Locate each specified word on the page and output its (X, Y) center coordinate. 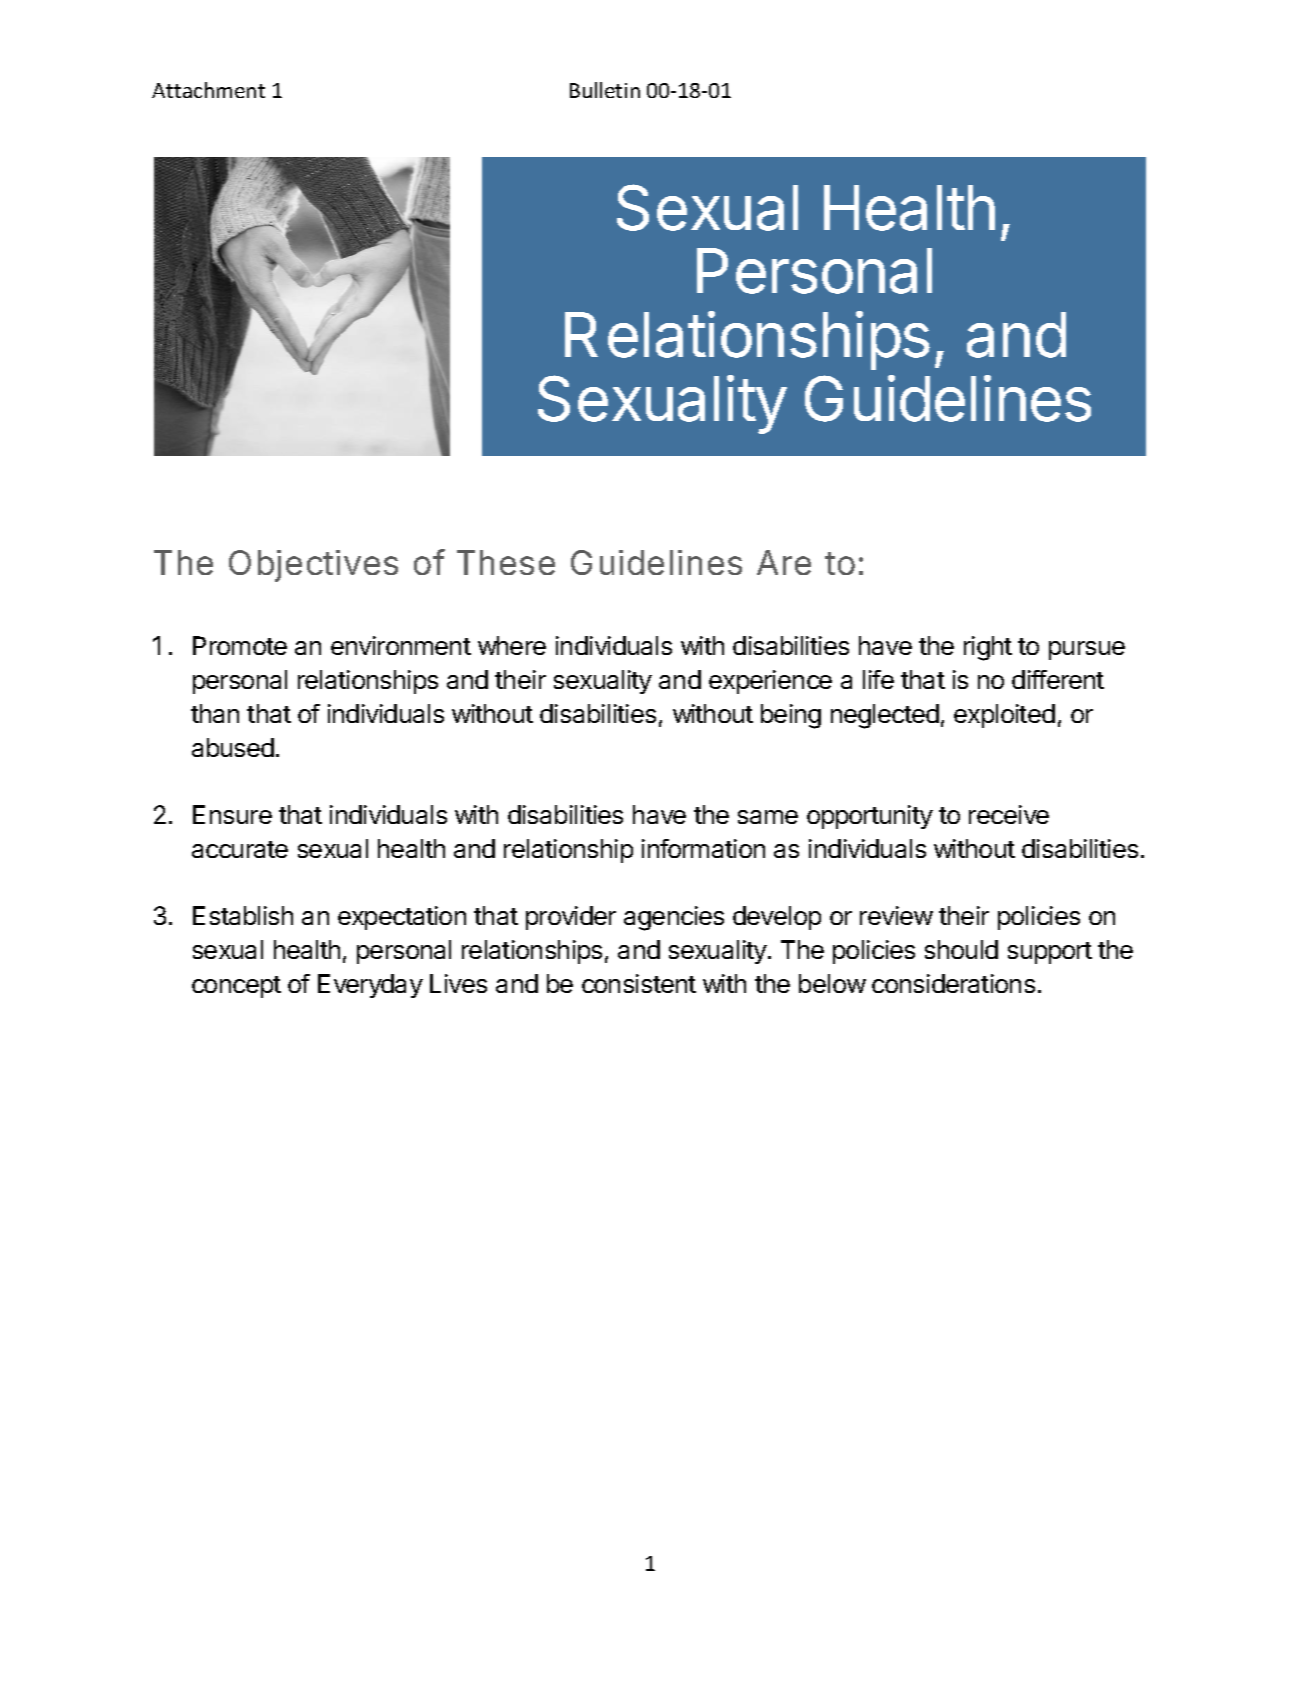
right (988, 648)
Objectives (313, 566)
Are (784, 562)
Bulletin (605, 90)
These (506, 562)
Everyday (370, 986)
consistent (639, 983)
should (961, 949)
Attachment (208, 90)
